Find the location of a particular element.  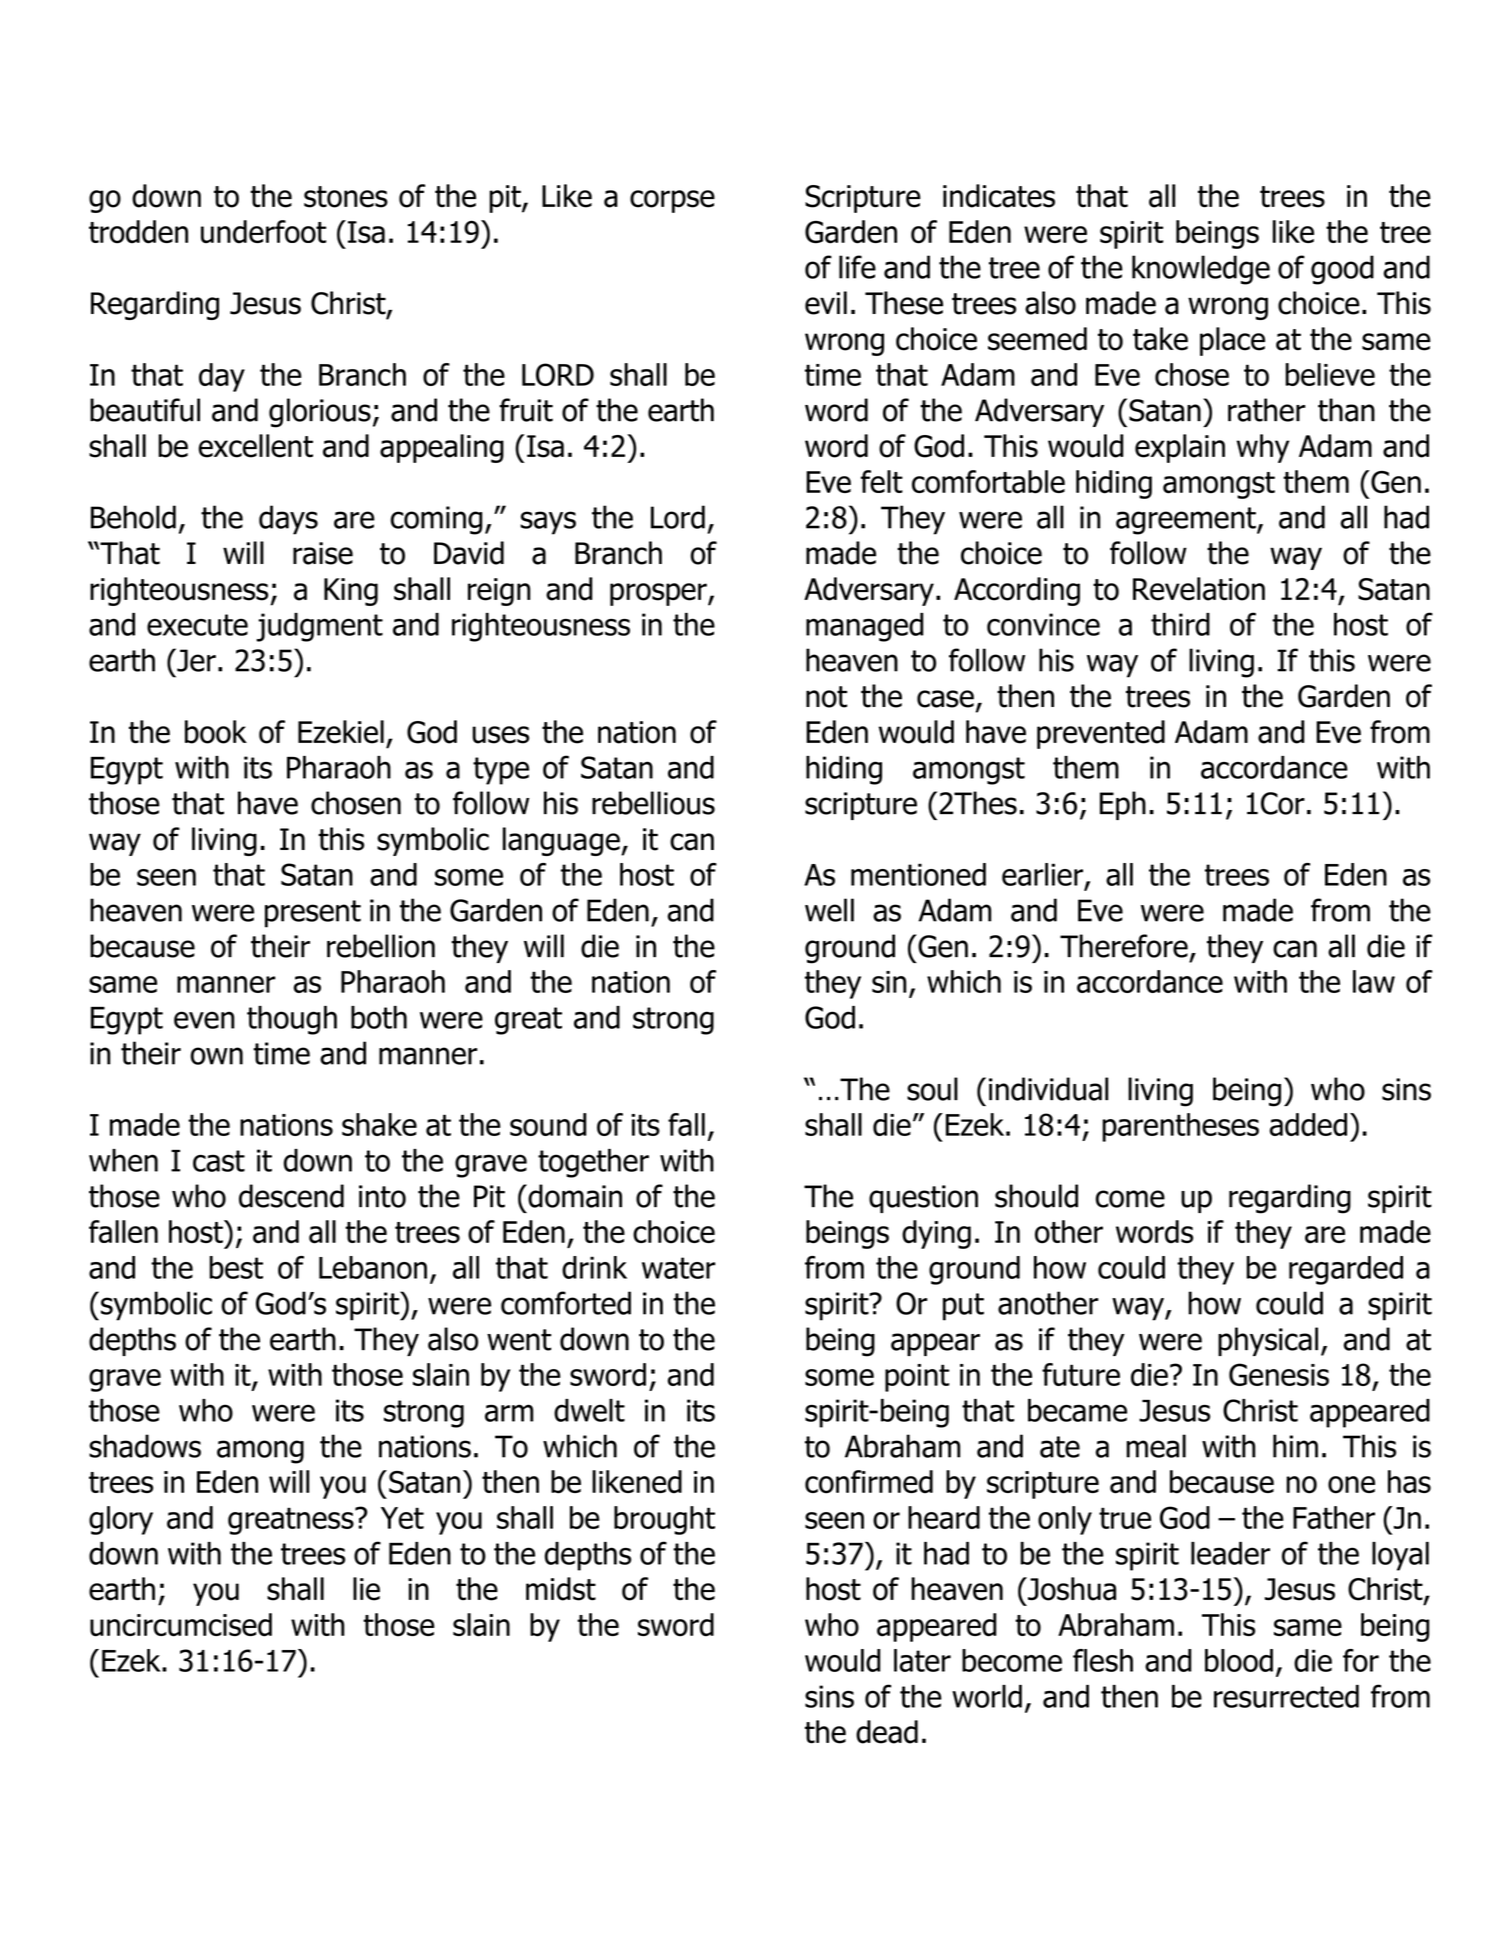

knowledge is located at coordinates (1201, 270).
